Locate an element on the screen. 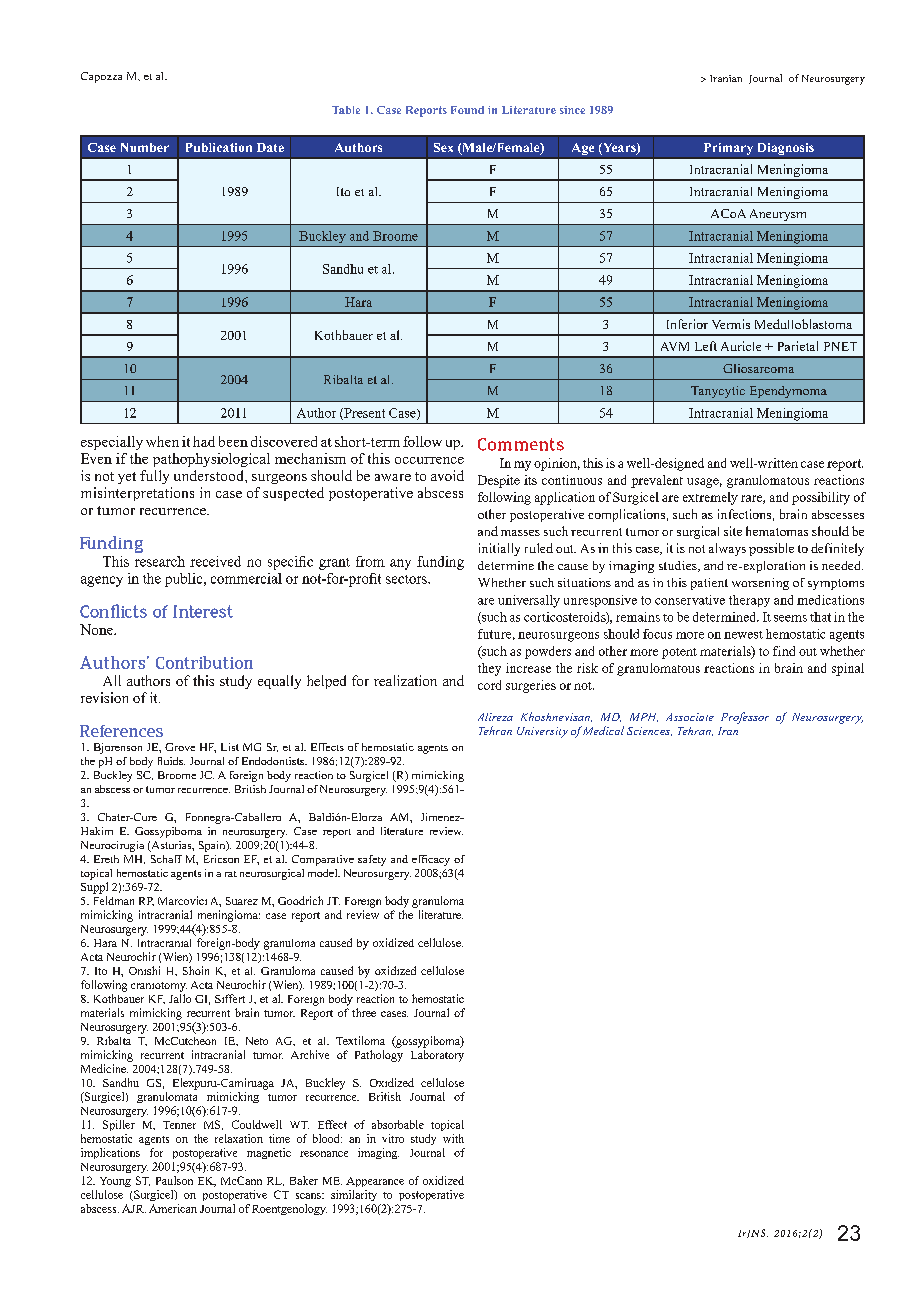  Contribution is located at coordinates (204, 662).
